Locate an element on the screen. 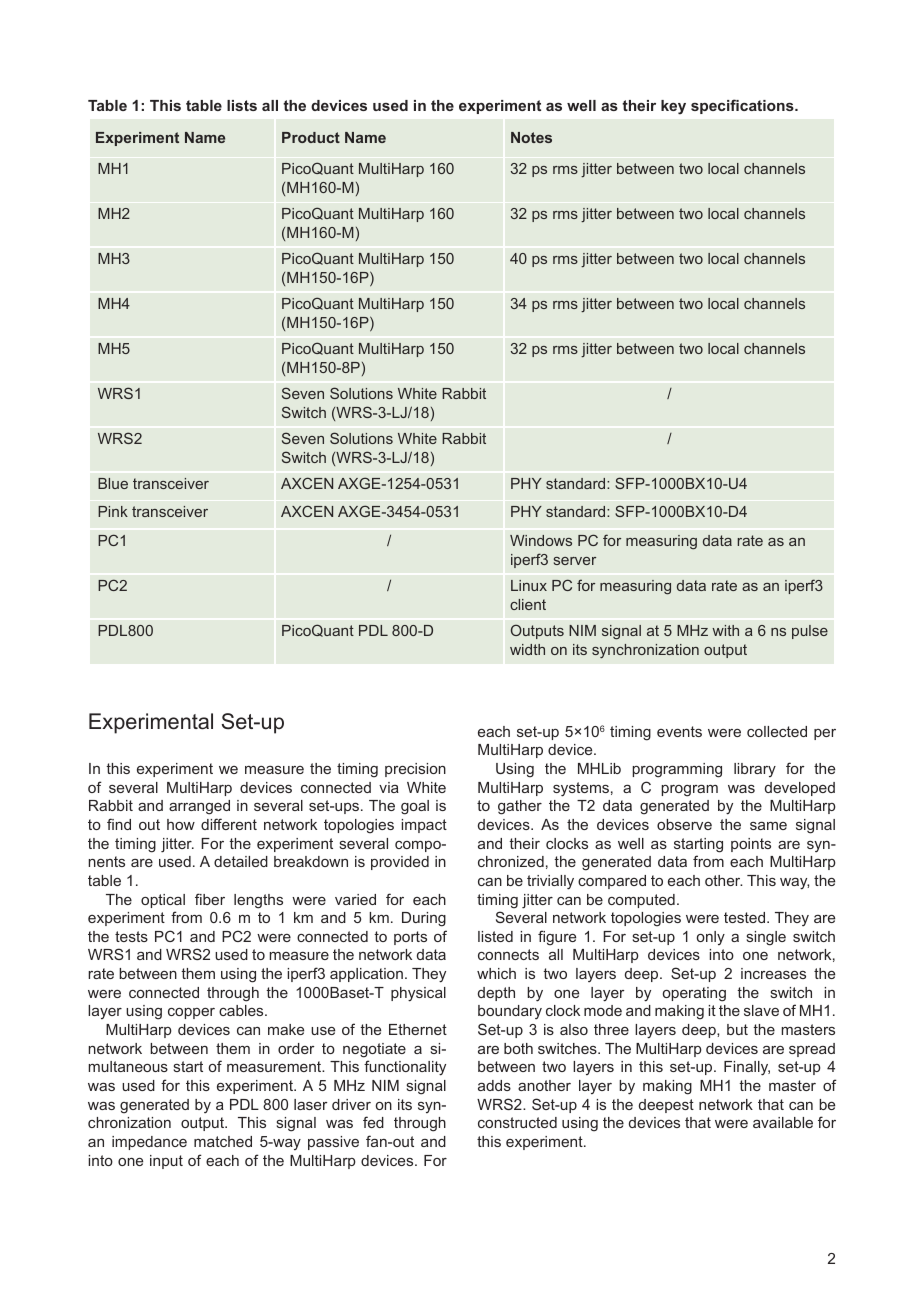 The height and width of the screenshot is (1308, 924). lists is located at coordinates (242, 105).
